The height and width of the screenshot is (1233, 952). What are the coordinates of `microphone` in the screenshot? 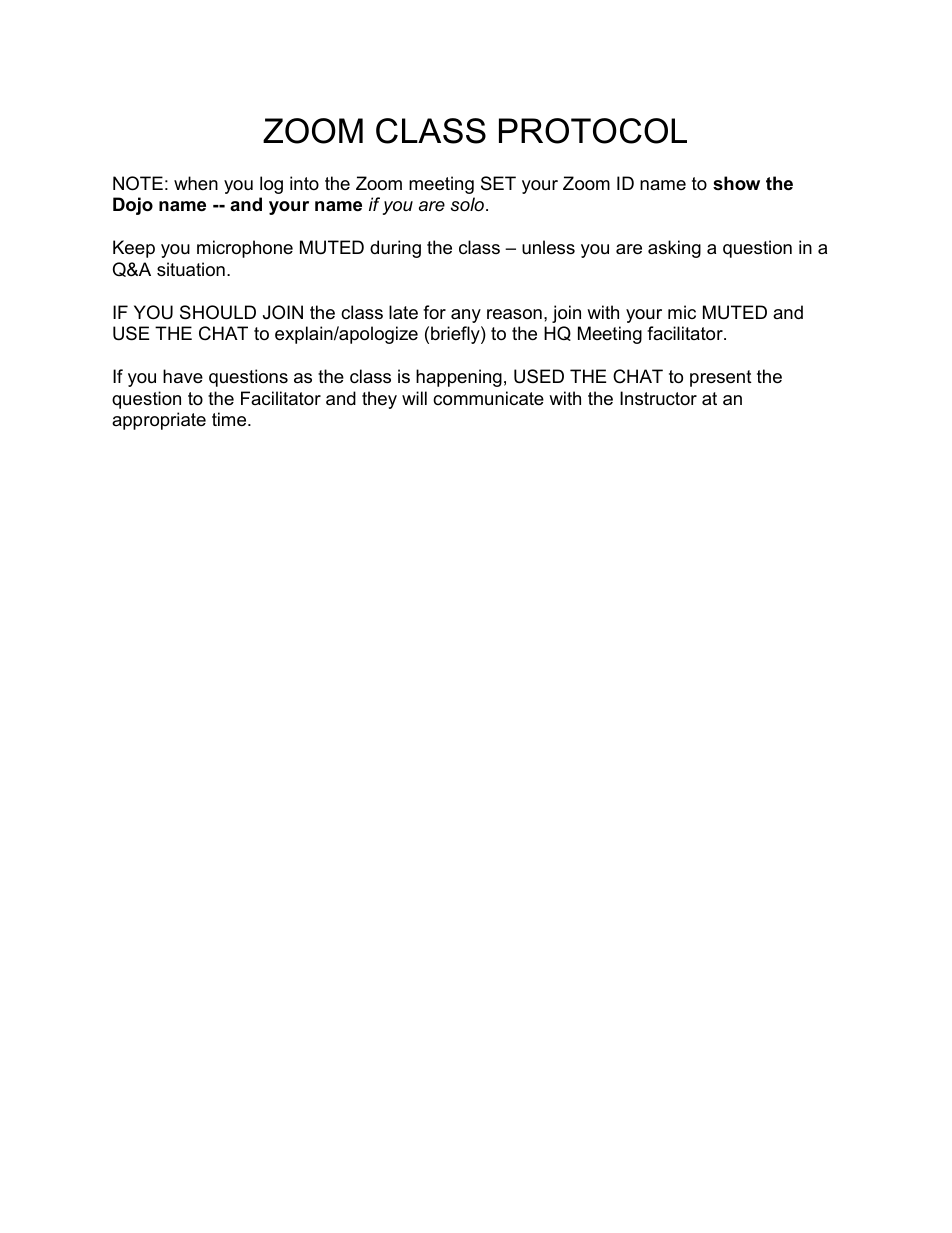 It's located at (245, 249).
